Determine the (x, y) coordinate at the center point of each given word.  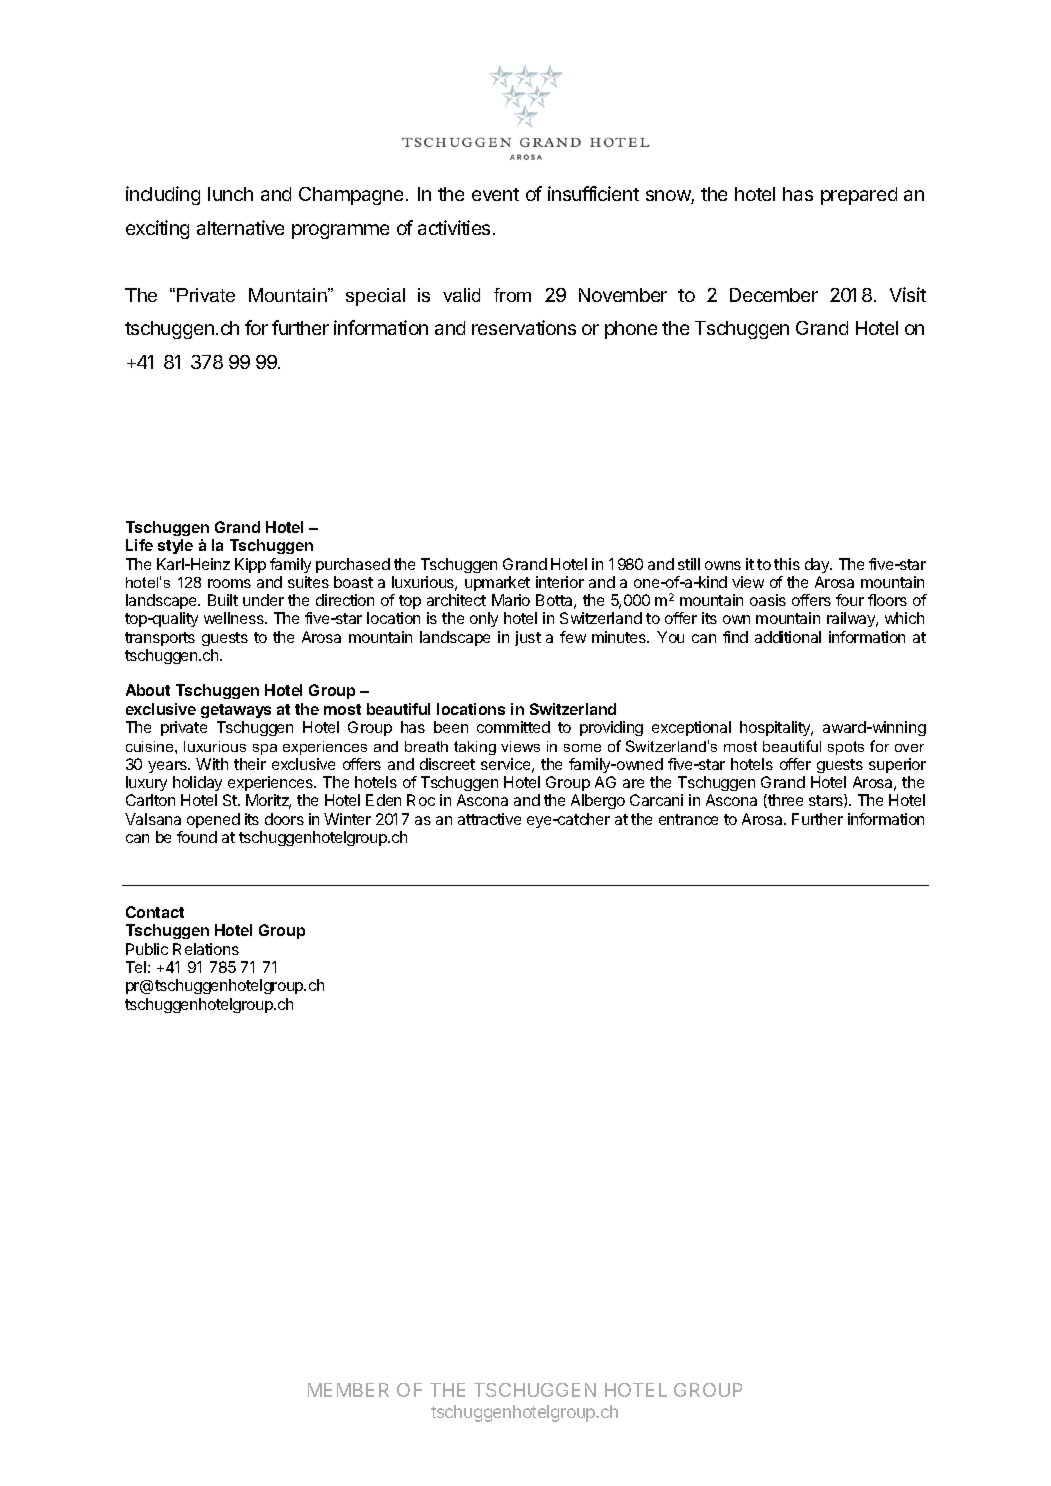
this (787, 564)
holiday (197, 783)
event (495, 194)
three (784, 801)
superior (897, 765)
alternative (240, 227)
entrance (688, 819)
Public (147, 949)
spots (846, 748)
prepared (859, 196)
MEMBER (348, 1390)
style (175, 546)
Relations (206, 949)
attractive (489, 819)
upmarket (497, 583)
